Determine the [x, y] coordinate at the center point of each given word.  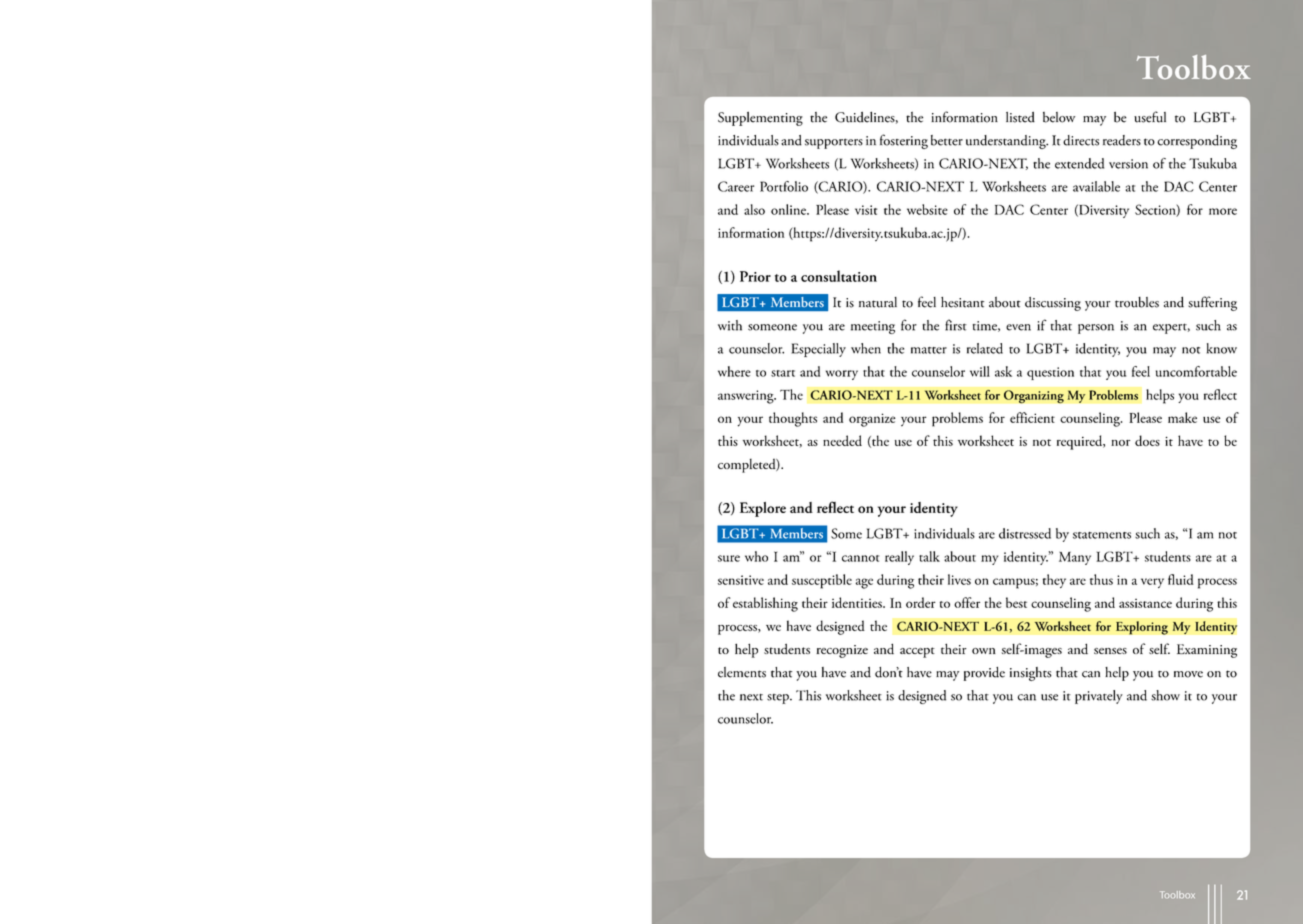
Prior [755, 276]
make [1182, 417]
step [779, 699]
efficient [1032, 417]
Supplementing [760, 119]
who [756, 556]
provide [984, 674]
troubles [1137, 302]
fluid [1181, 579]
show [1165, 695]
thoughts [793, 419]
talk [929, 556]
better [947, 140]
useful [1150, 117]
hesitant [962, 302]
